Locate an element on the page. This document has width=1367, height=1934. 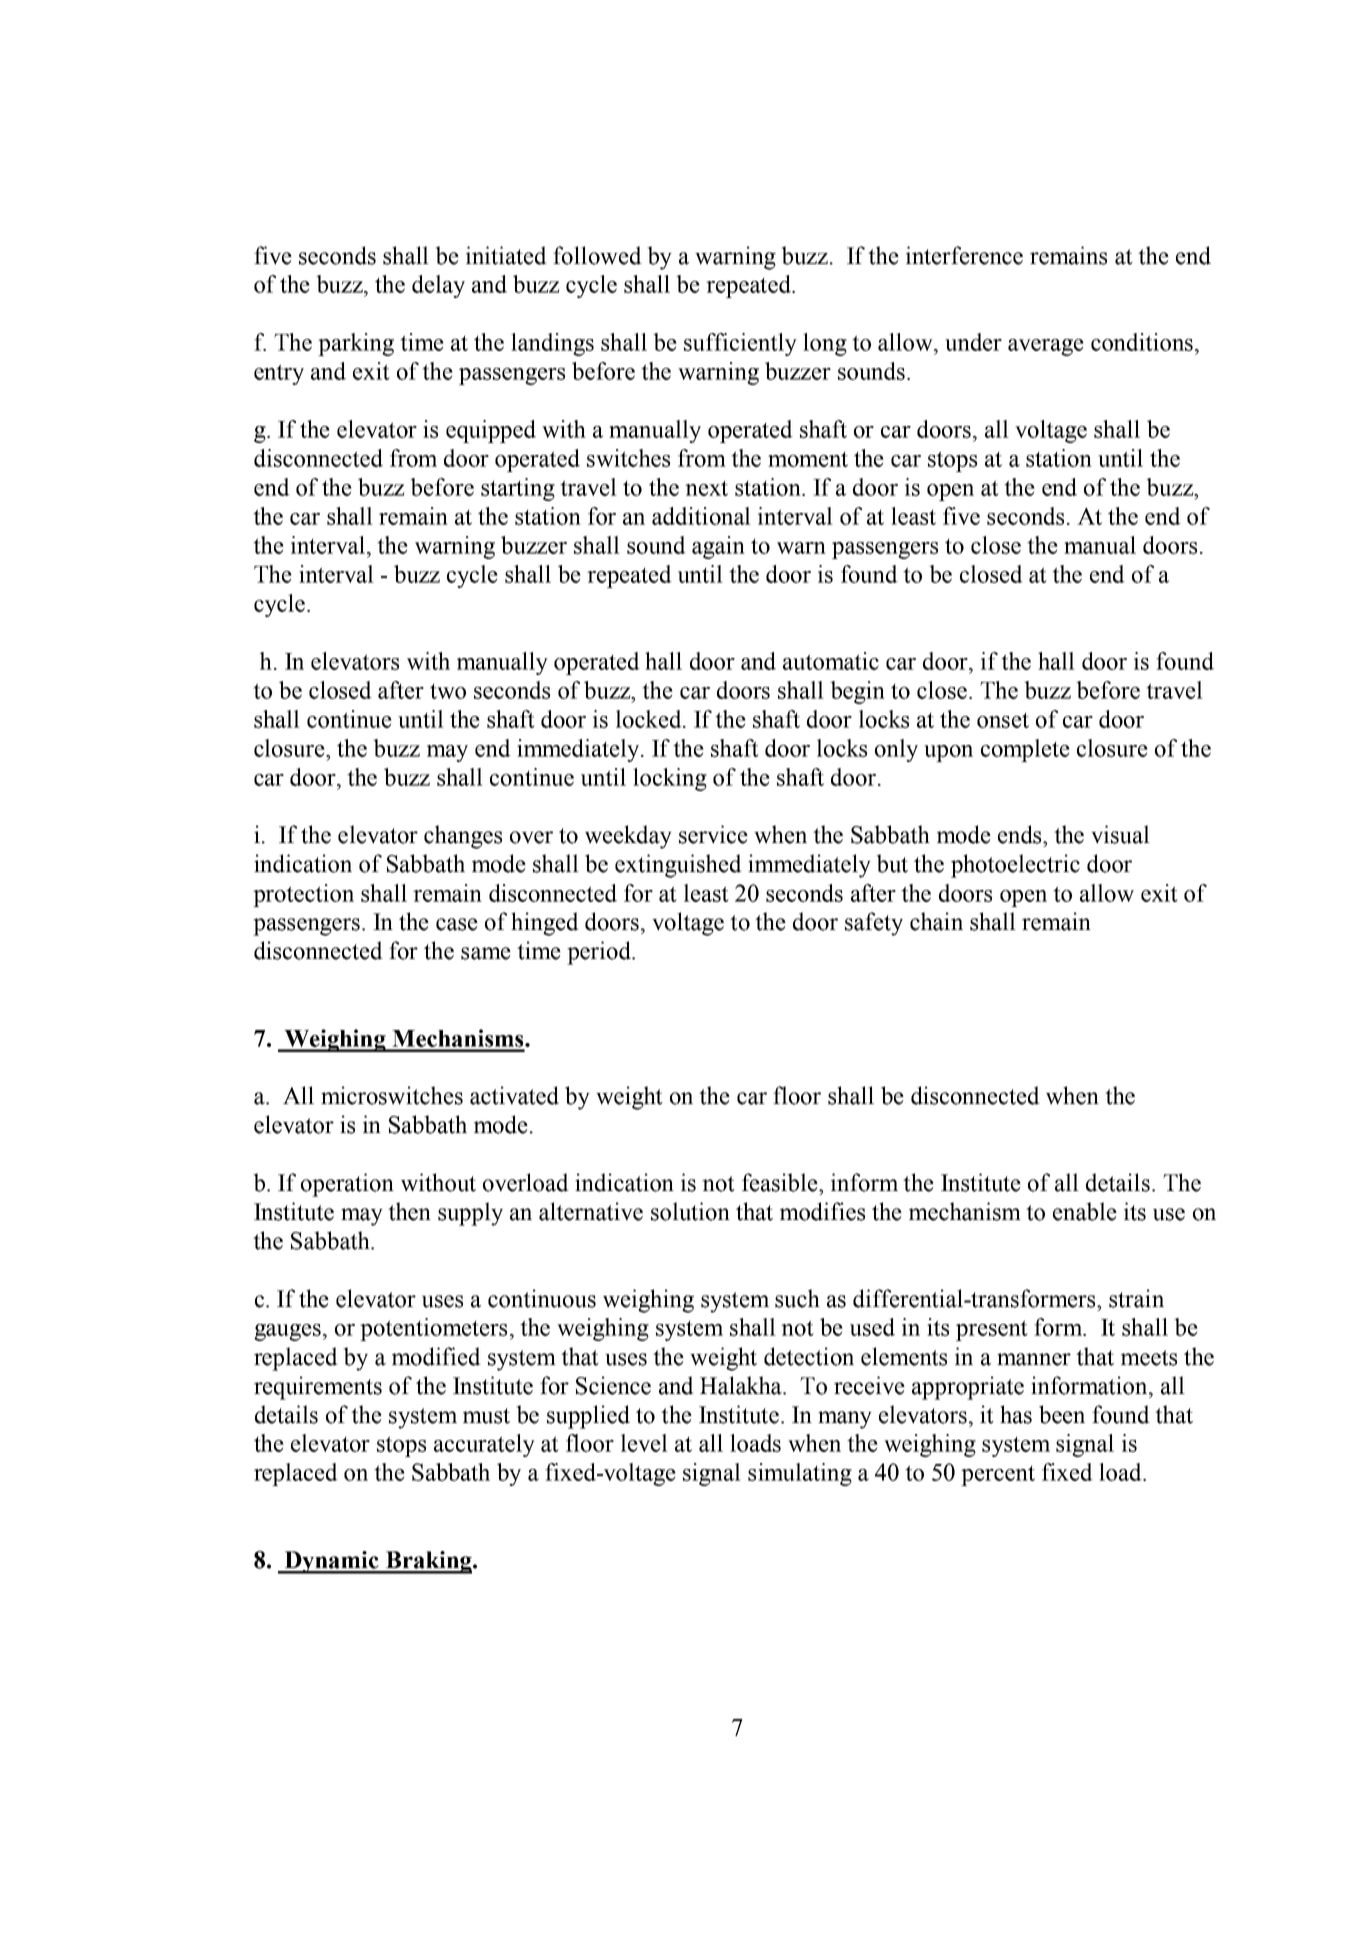
percent is located at coordinates (998, 1476).
